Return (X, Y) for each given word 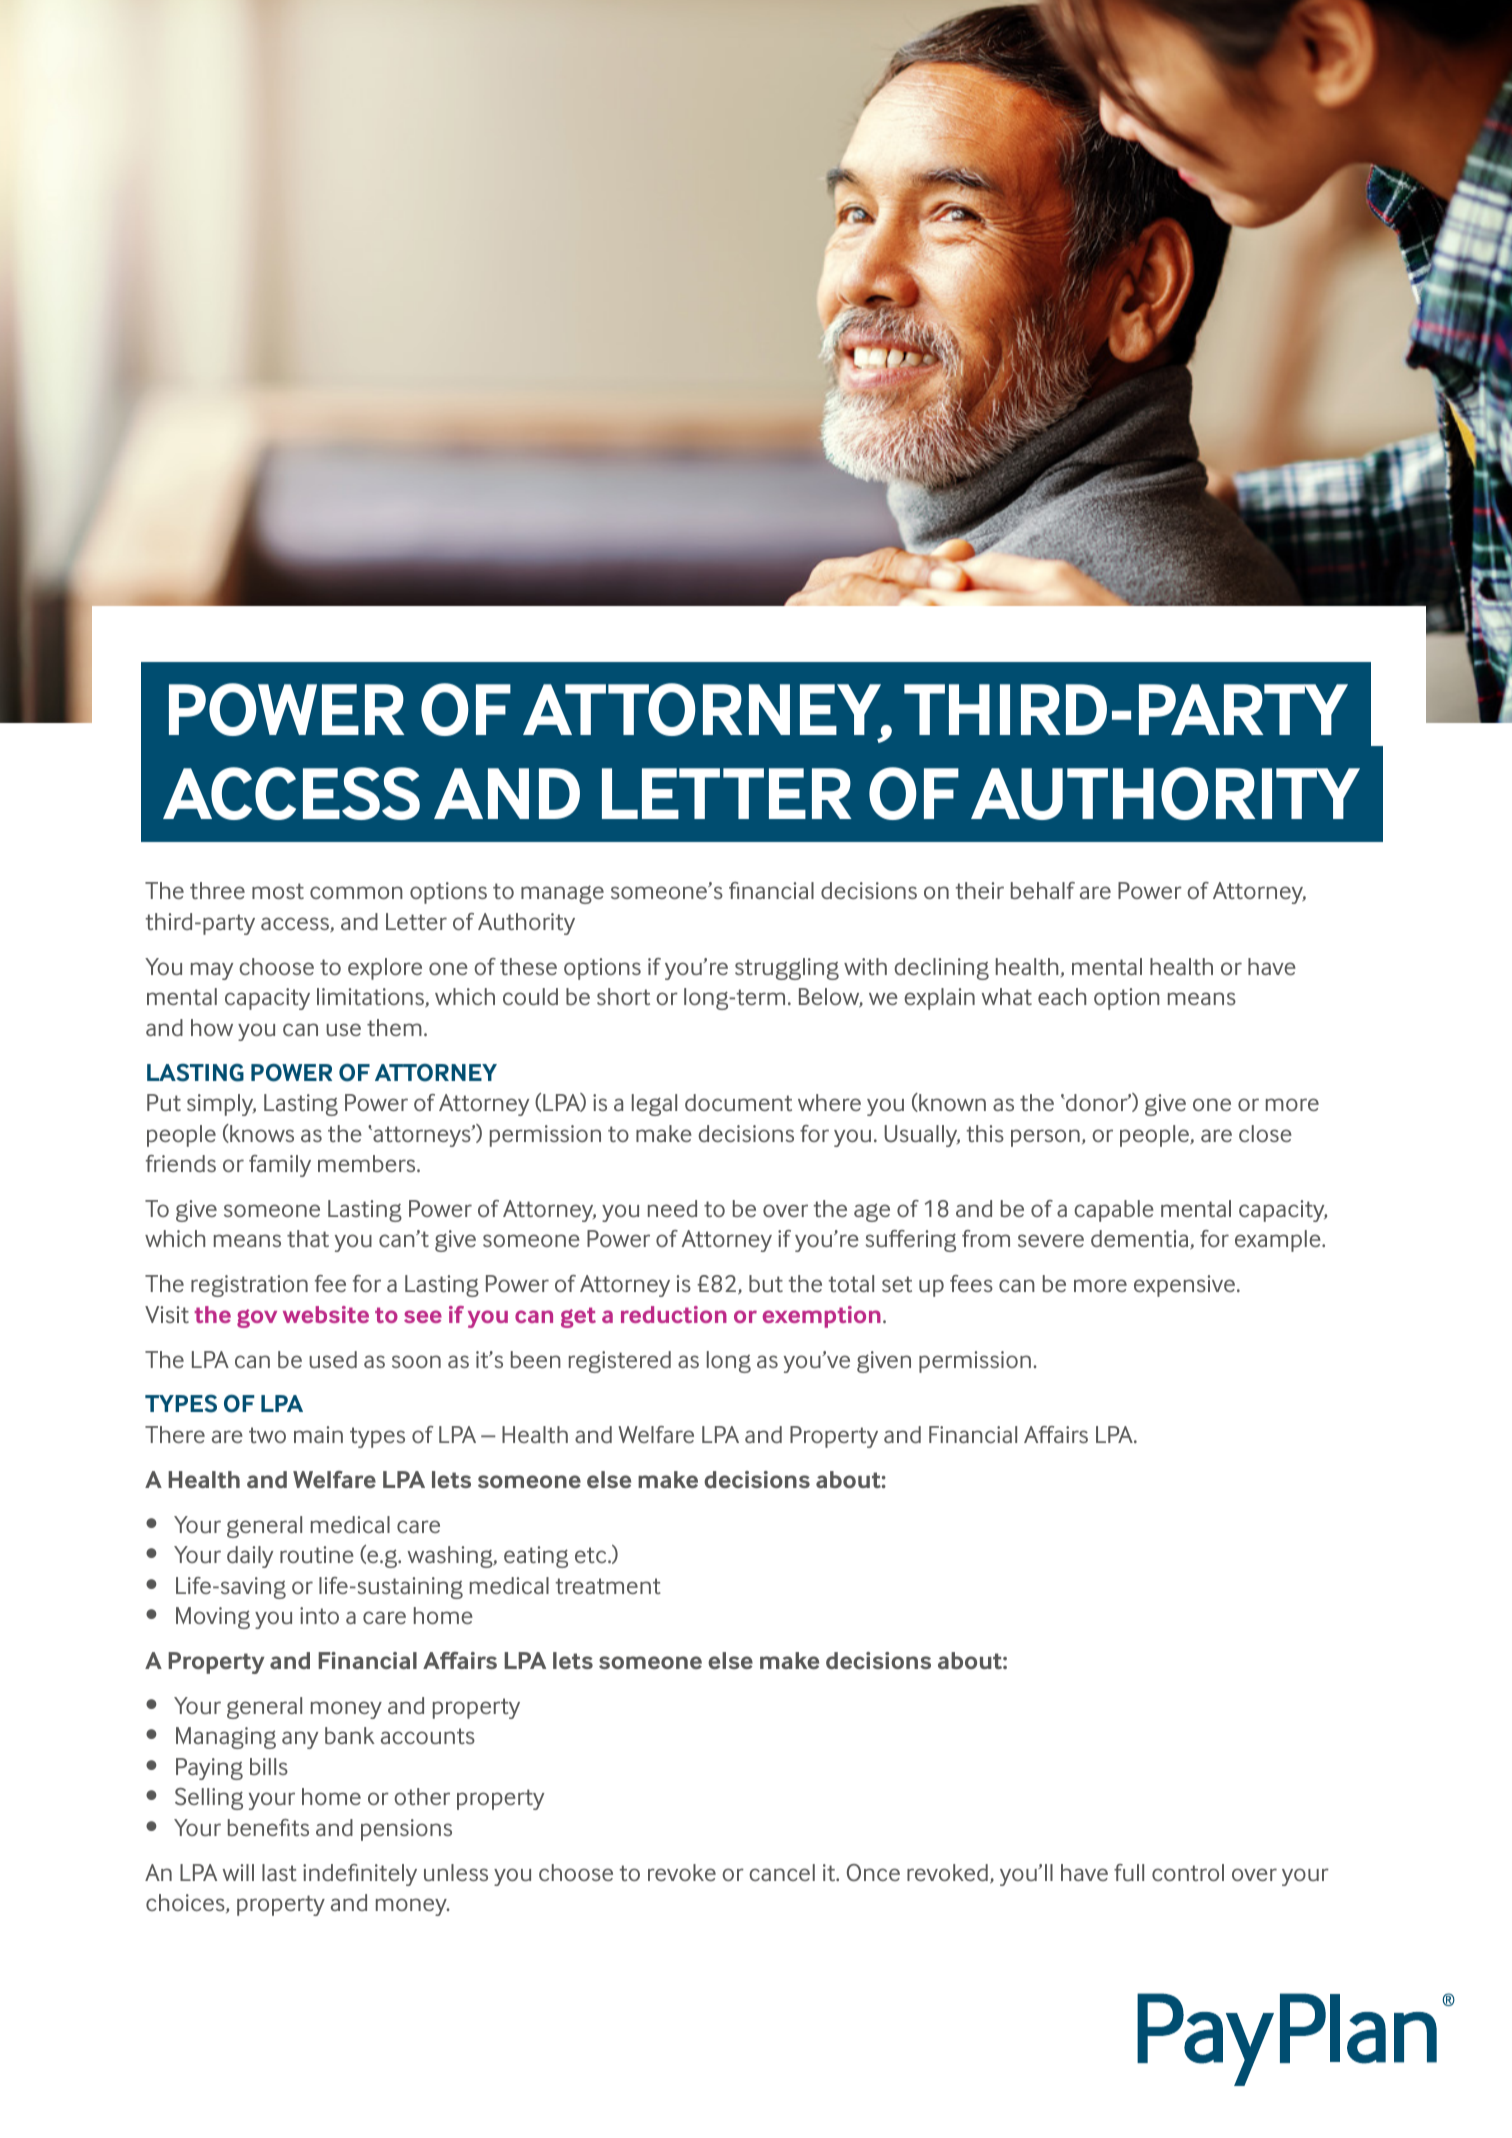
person (1045, 1138)
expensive (1184, 1286)
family (280, 1166)
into (319, 1615)
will (238, 1872)
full (1129, 1872)
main (318, 1434)
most (278, 891)
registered (620, 1362)
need (672, 1208)
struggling (787, 969)
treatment (608, 1586)
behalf (1043, 890)
